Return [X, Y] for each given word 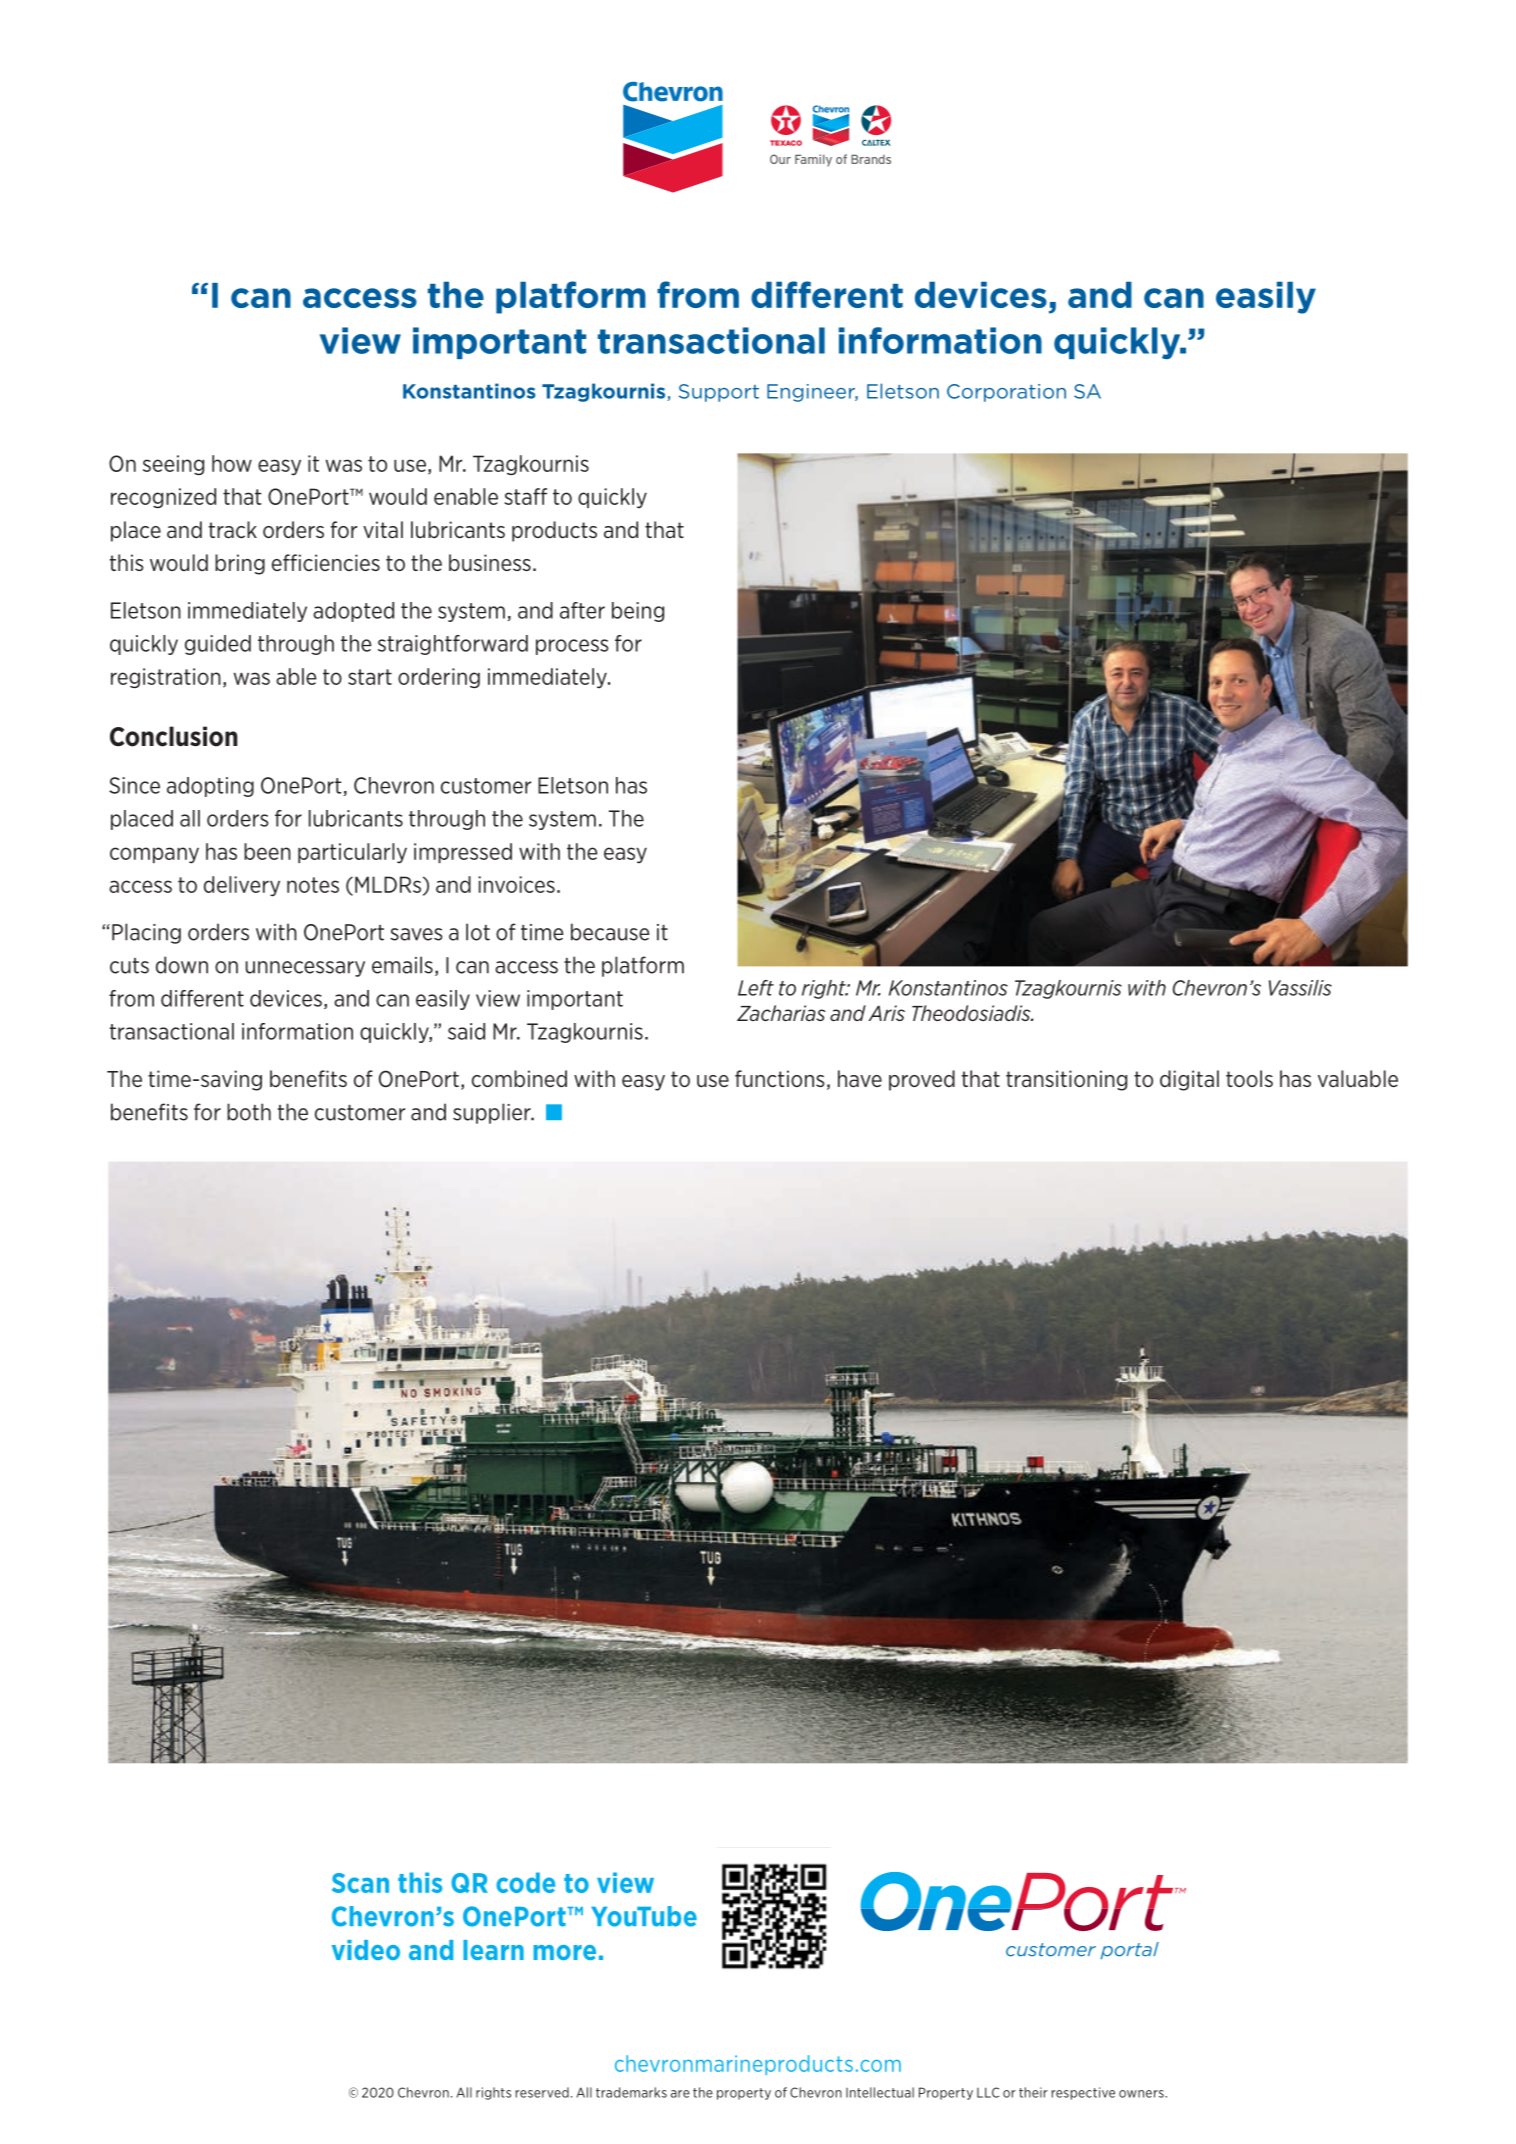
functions [780, 1078]
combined [519, 1078]
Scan [360, 1883]
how [232, 463]
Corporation [1006, 393]
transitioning [1066, 1080]
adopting [210, 787]
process [572, 647]
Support [719, 393]
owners [1142, 2094]
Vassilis [1300, 988]
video [366, 1950]
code [525, 1882]
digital [1189, 1080]
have [860, 1078]
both [249, 1112]
